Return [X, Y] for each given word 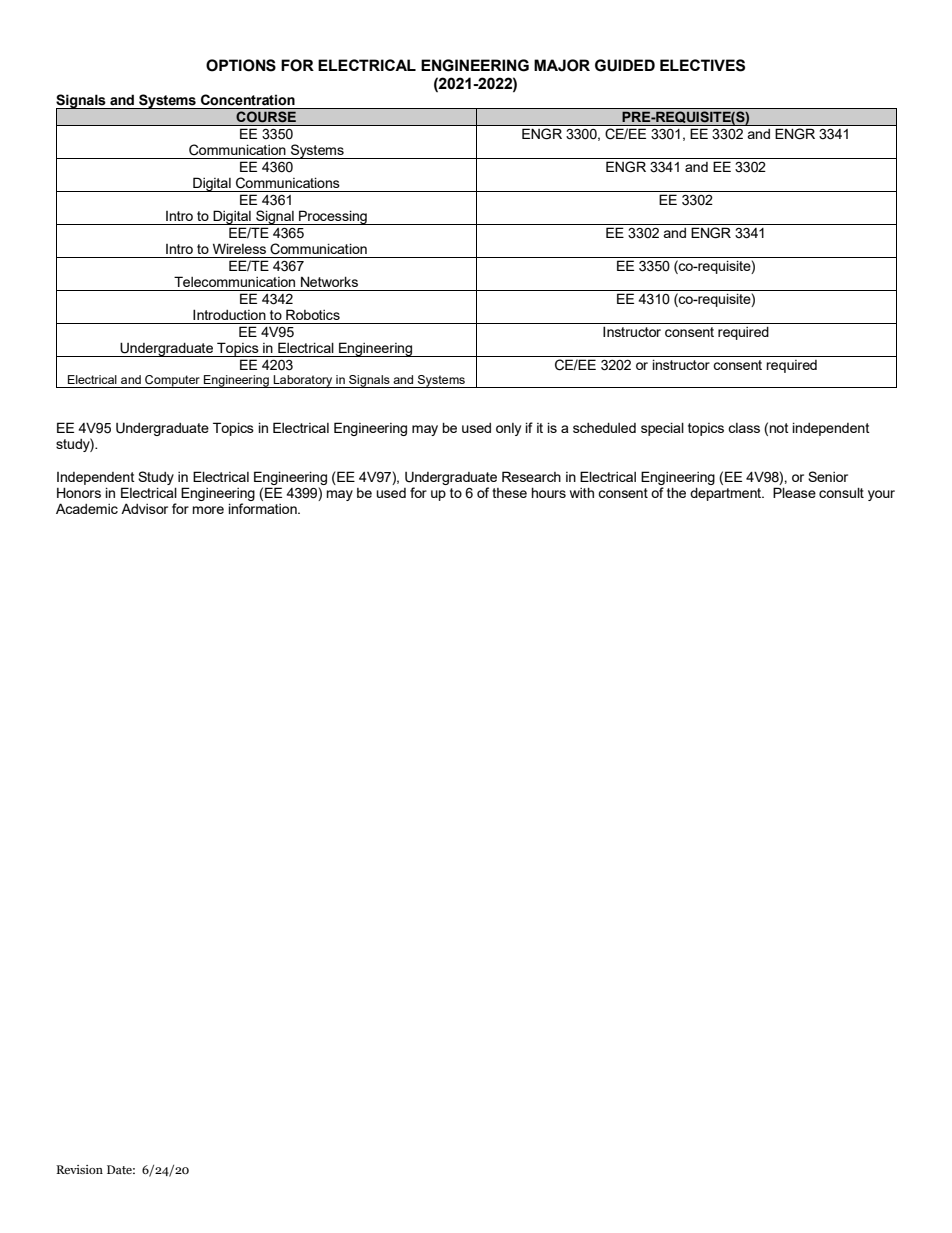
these [509, 493]
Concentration [248, 99]
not [779, 428]
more [208, 510]
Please [794, 492]
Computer [172, 381]
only [508, 429]
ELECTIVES [702, 65]
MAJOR [562, 65]
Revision [79, 1169]
